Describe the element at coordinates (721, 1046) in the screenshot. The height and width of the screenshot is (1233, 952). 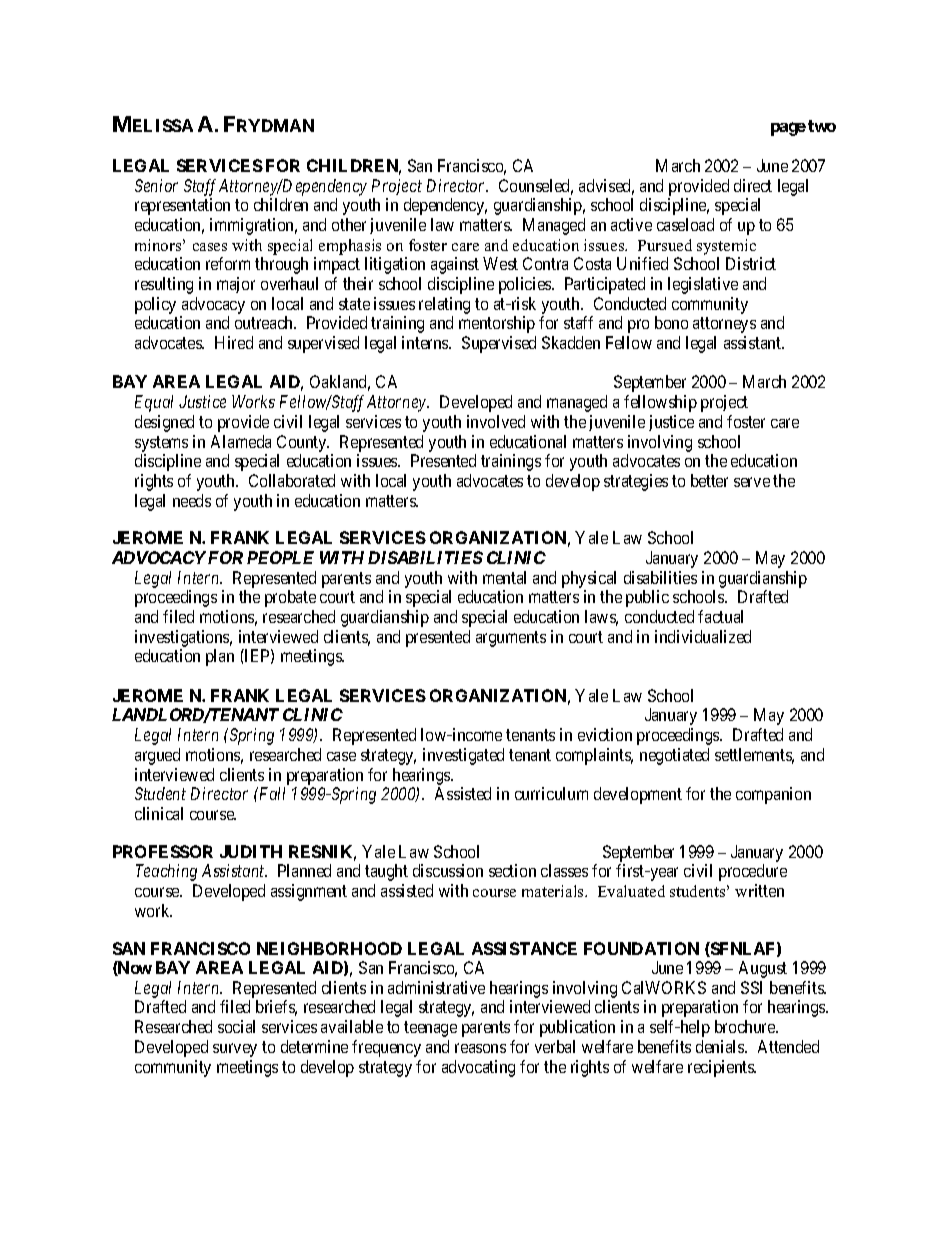
I see `denials` at that location.
